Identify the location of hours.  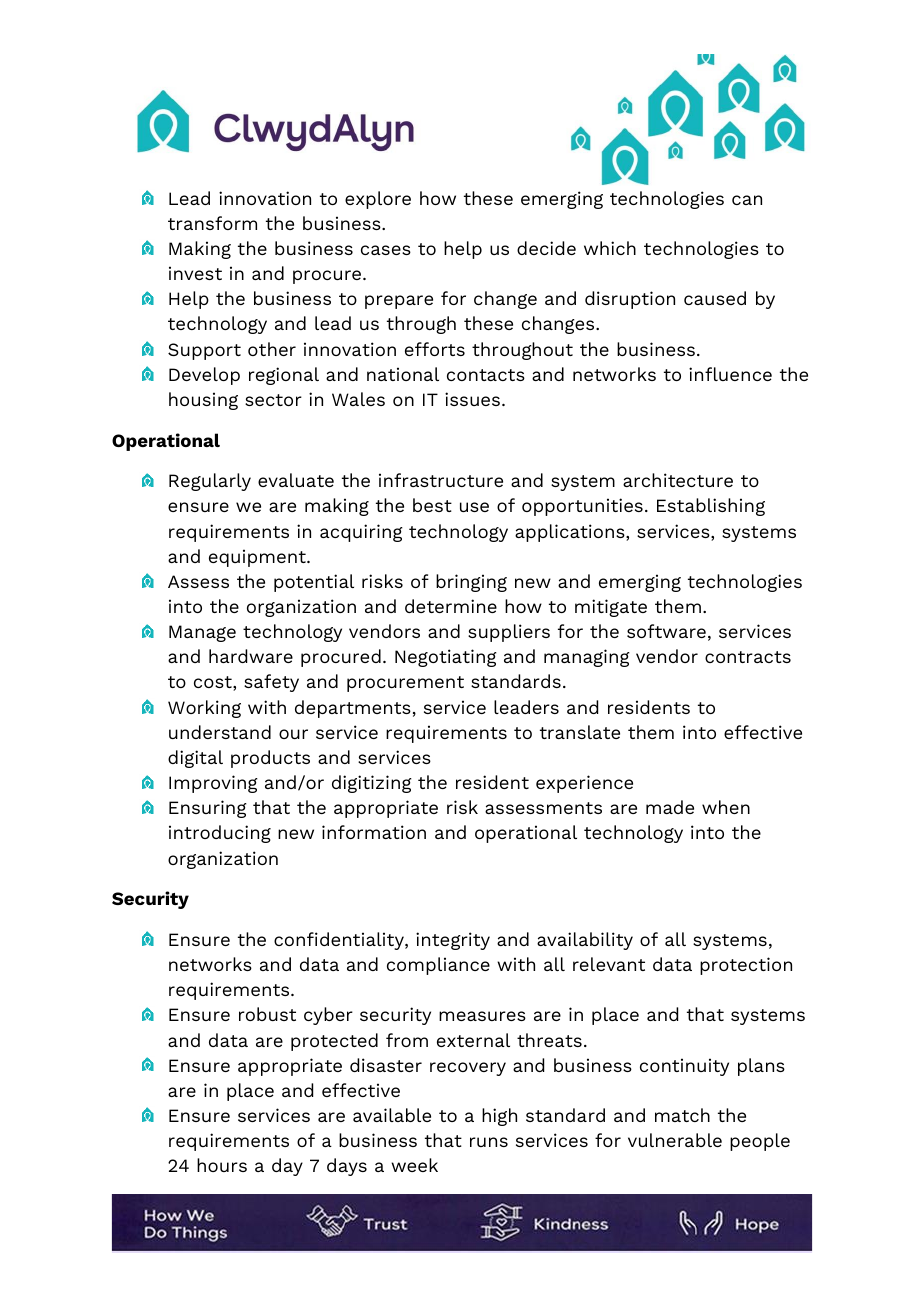
(222, 1165).
